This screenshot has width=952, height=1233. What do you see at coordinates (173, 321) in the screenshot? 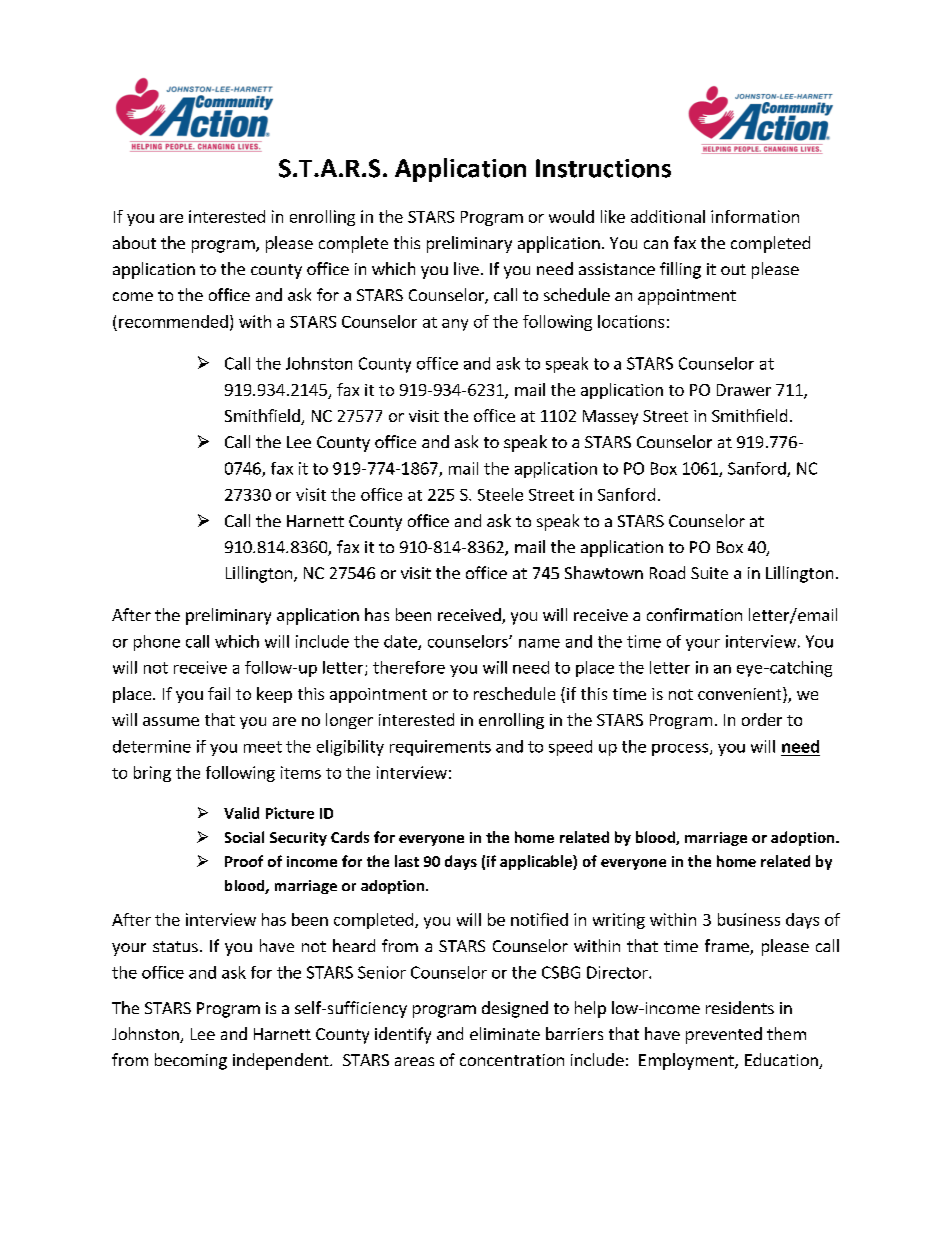
I see `recommended` at bounding box center [173, 321].
